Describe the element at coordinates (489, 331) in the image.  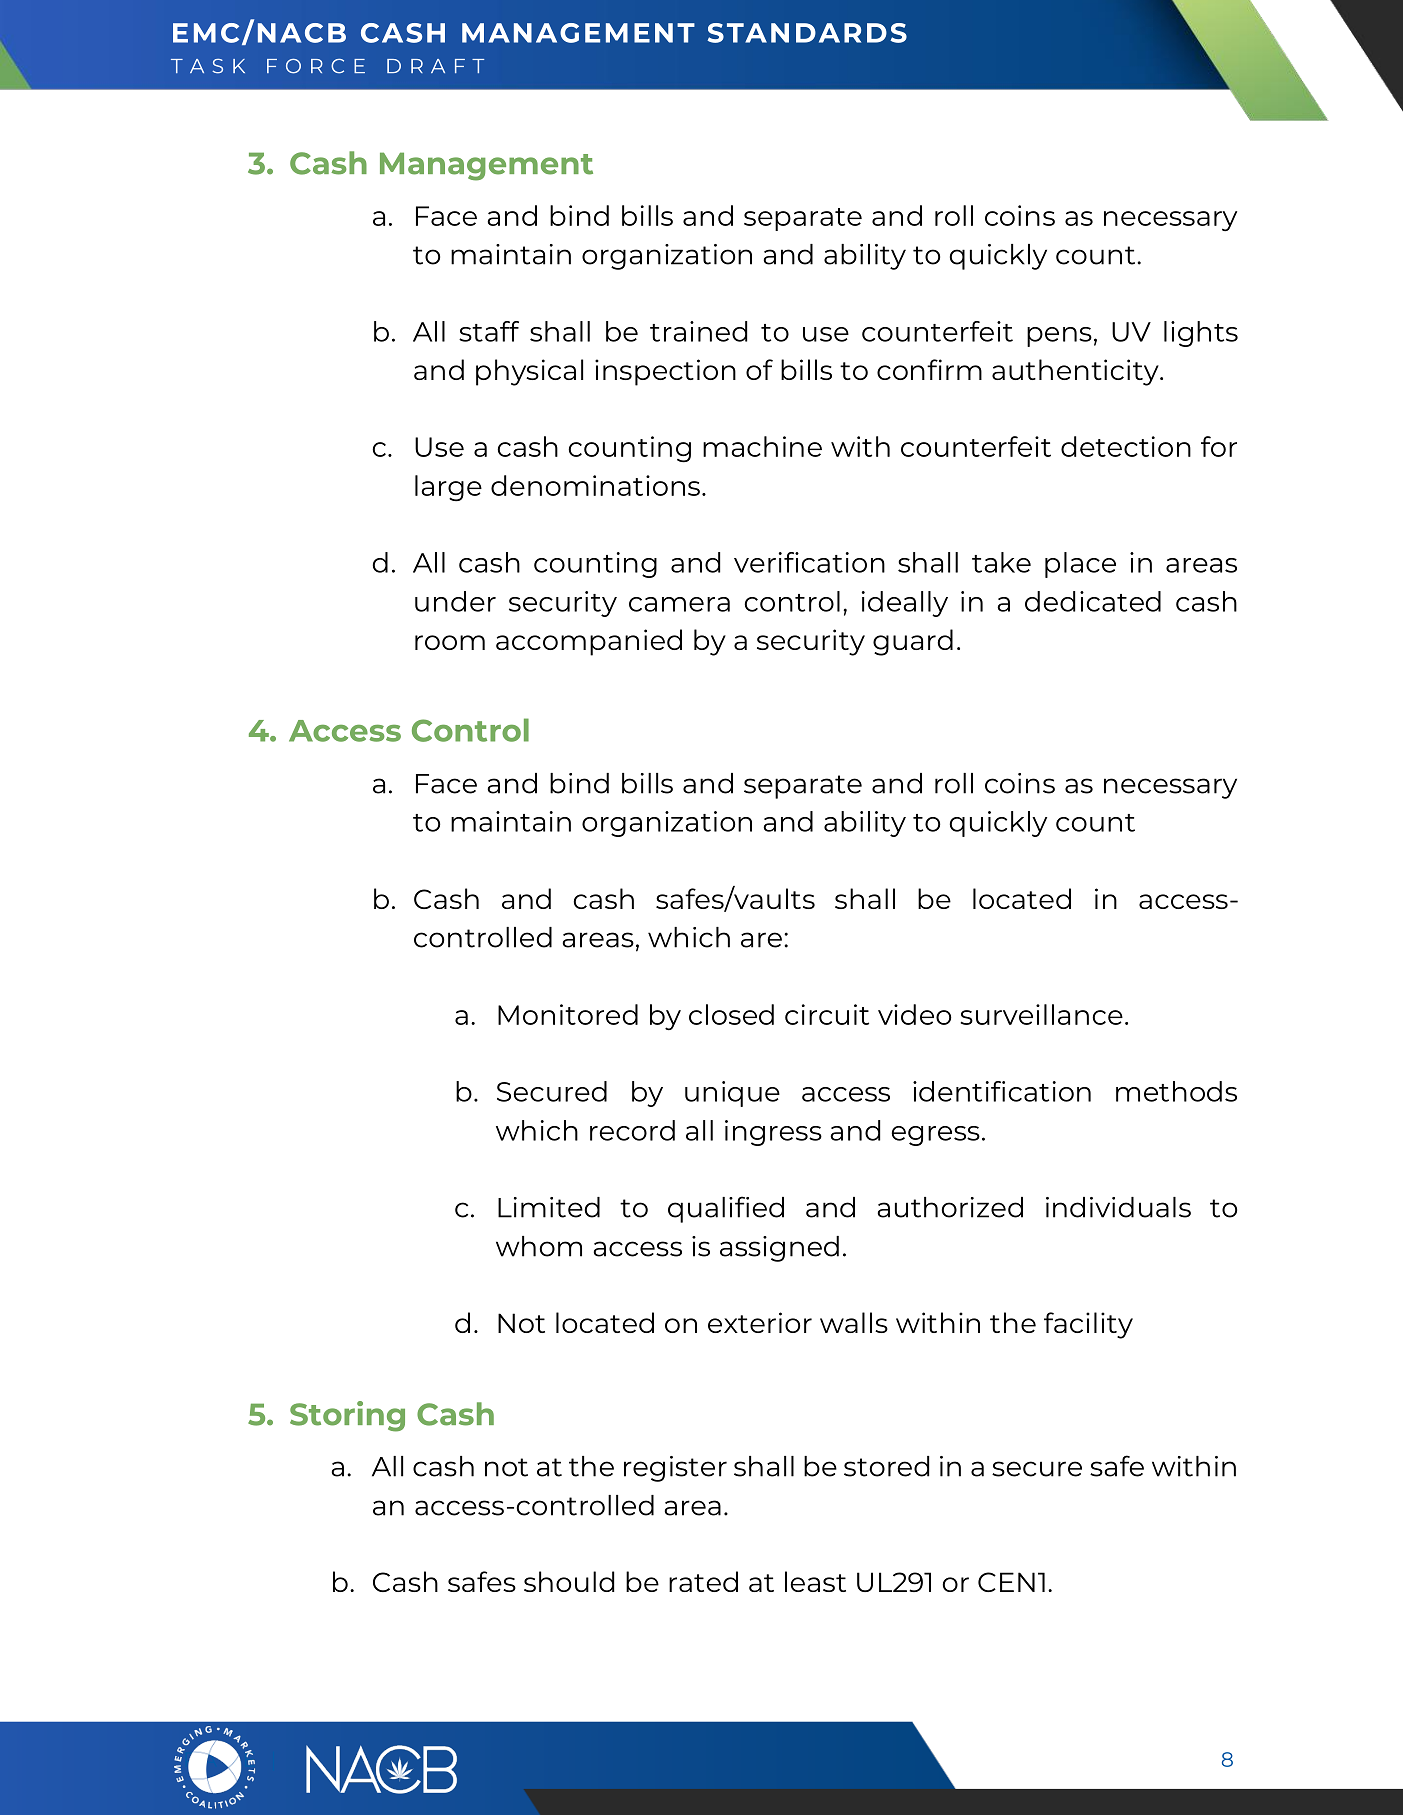
I see `staff` at that location.
